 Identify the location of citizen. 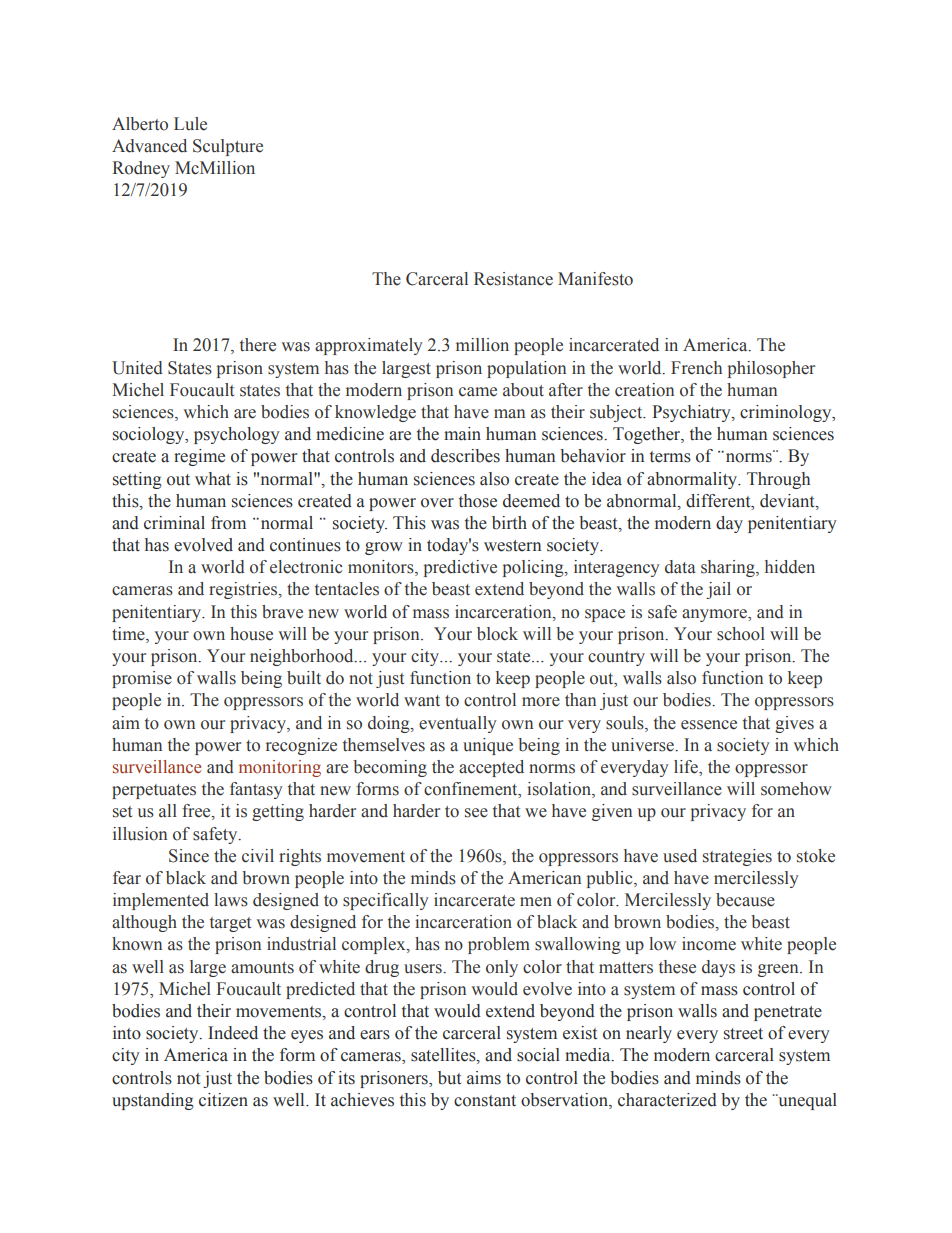
(223, 1100).
